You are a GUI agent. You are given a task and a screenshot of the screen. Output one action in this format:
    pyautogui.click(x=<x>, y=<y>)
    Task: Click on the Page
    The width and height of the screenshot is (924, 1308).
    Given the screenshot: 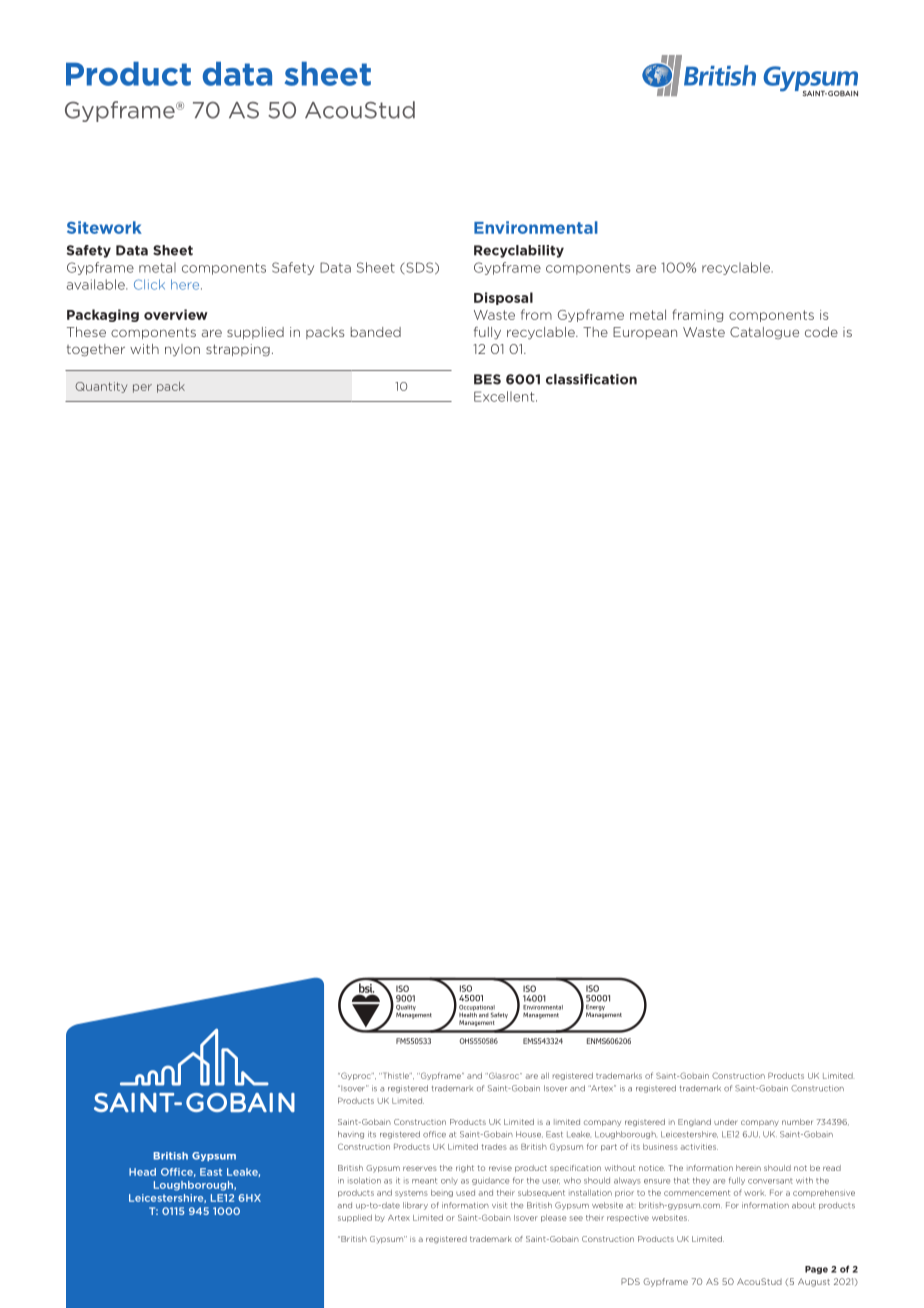 What is the action you would take?
    pyautogui.click(x=816, y=1270)
